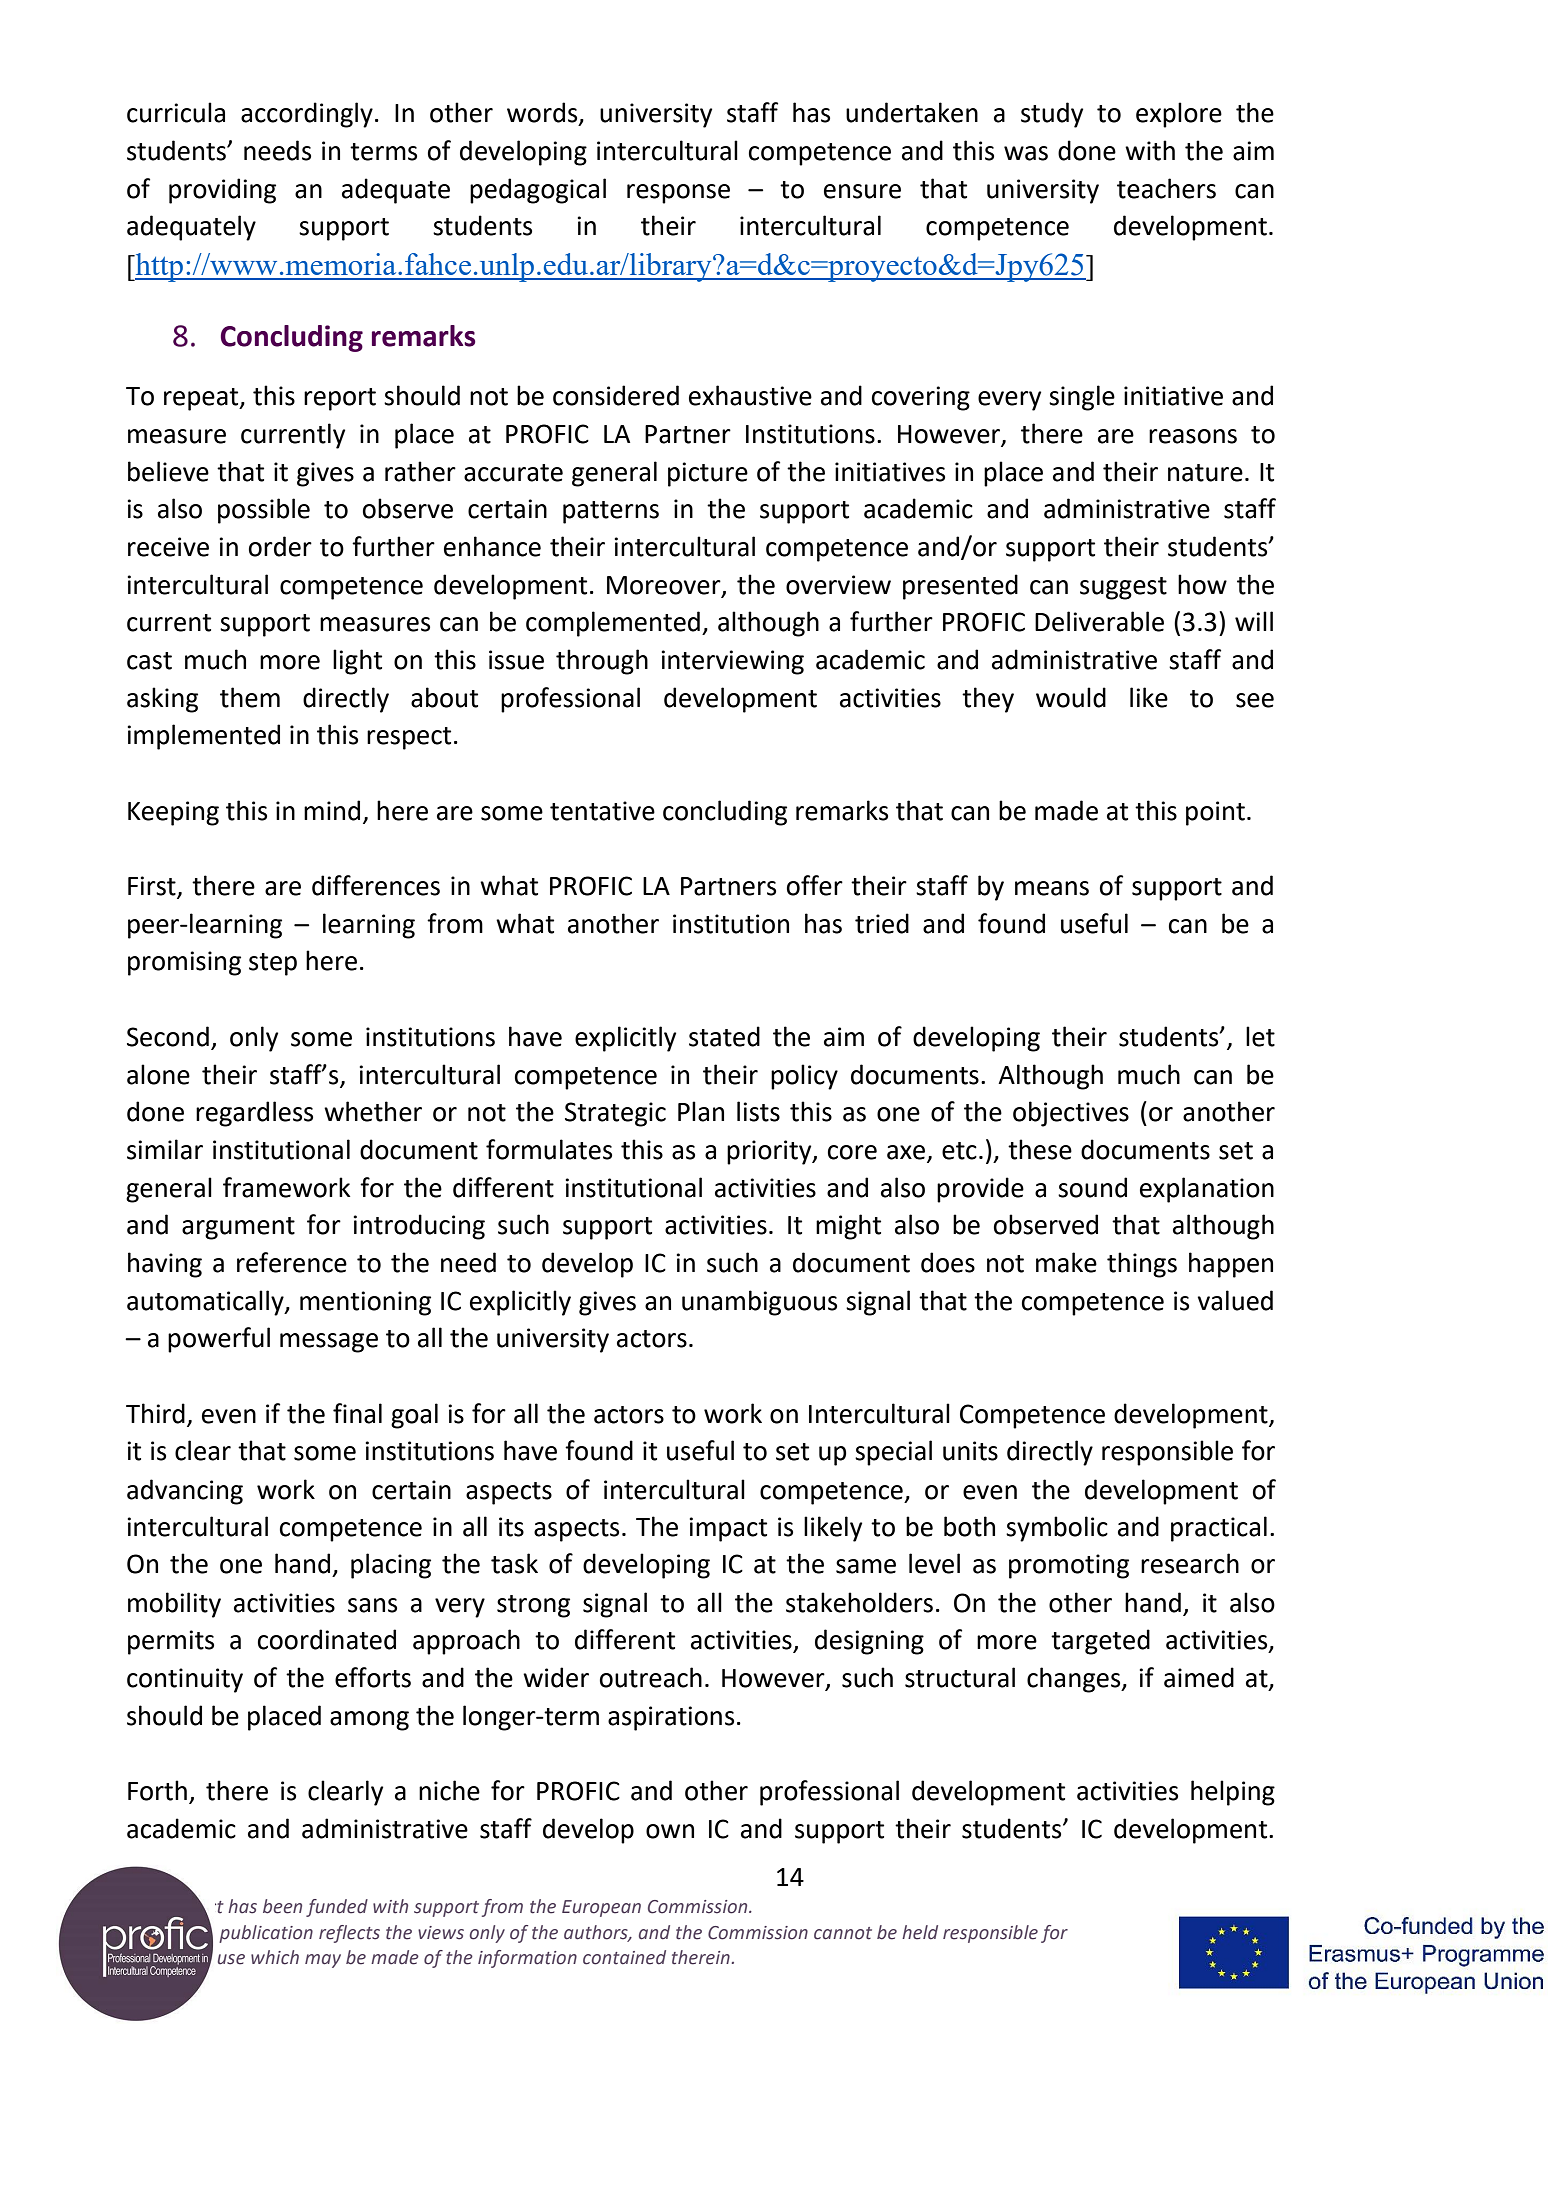 This screenshot has width=1548, height=2190. What do you see at coordinates (282, 1906) in the screenshot?
I see `been` at bounding box center [282, 1906].
